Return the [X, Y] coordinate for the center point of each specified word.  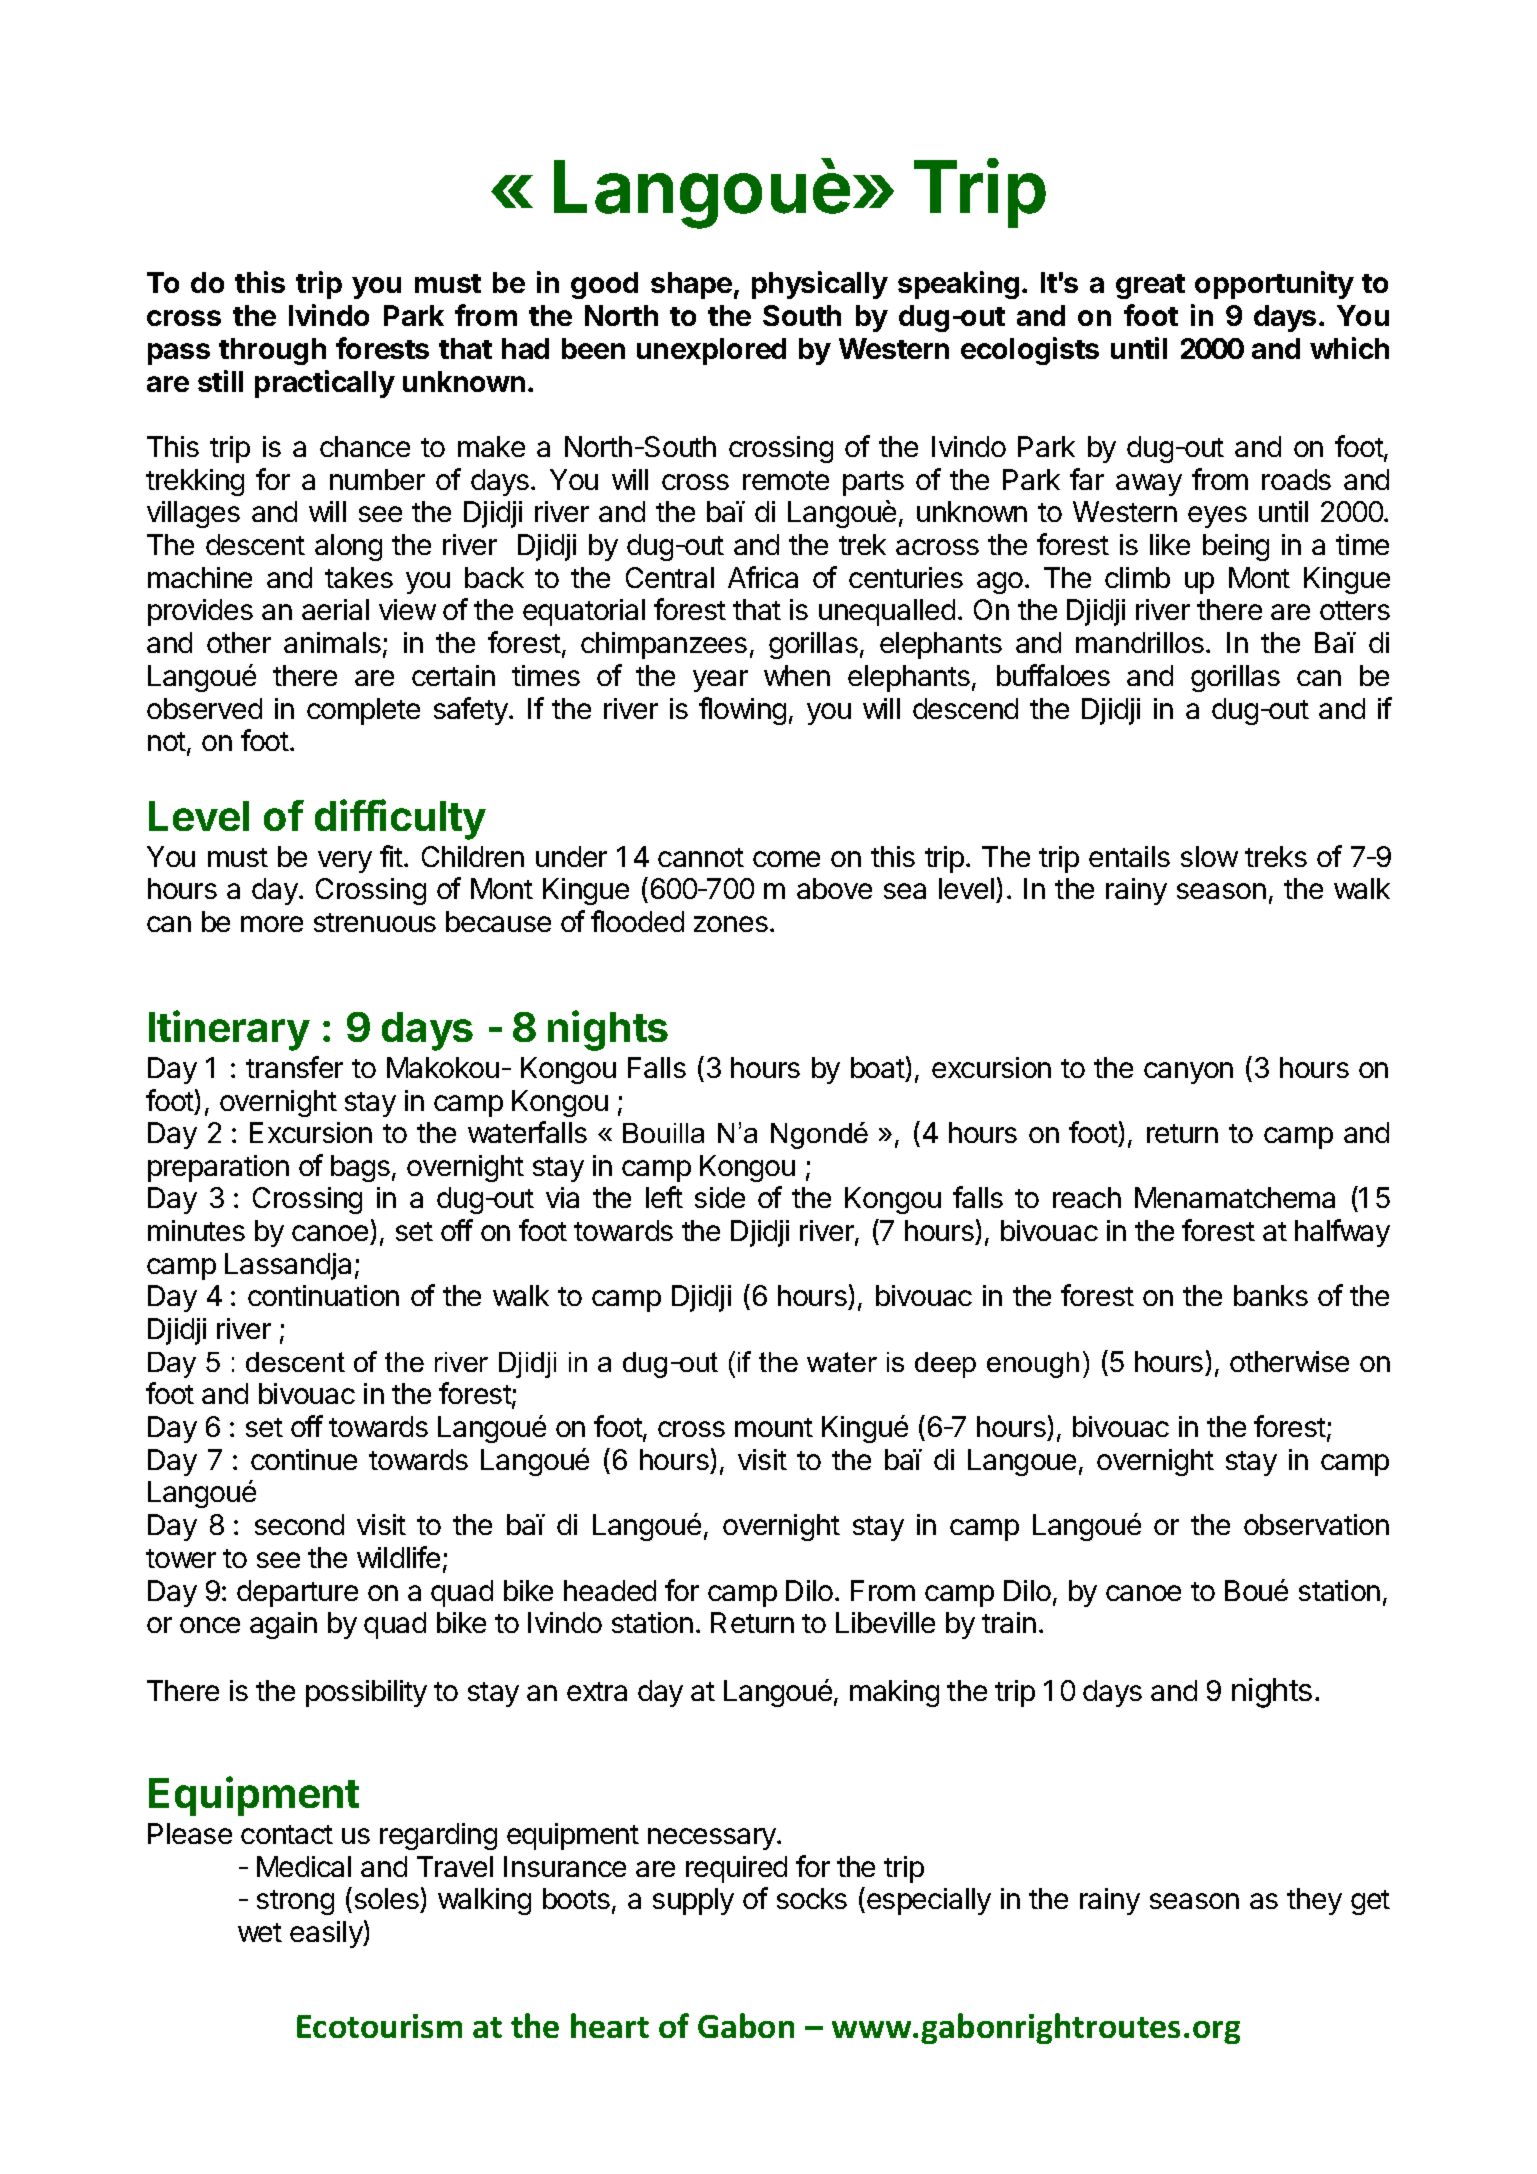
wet [260, 1932]
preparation [218, 1168]
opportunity [1274, 285]
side [720, 1197]
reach [1087, 1197]
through [272, 351]
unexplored [711, 351]
